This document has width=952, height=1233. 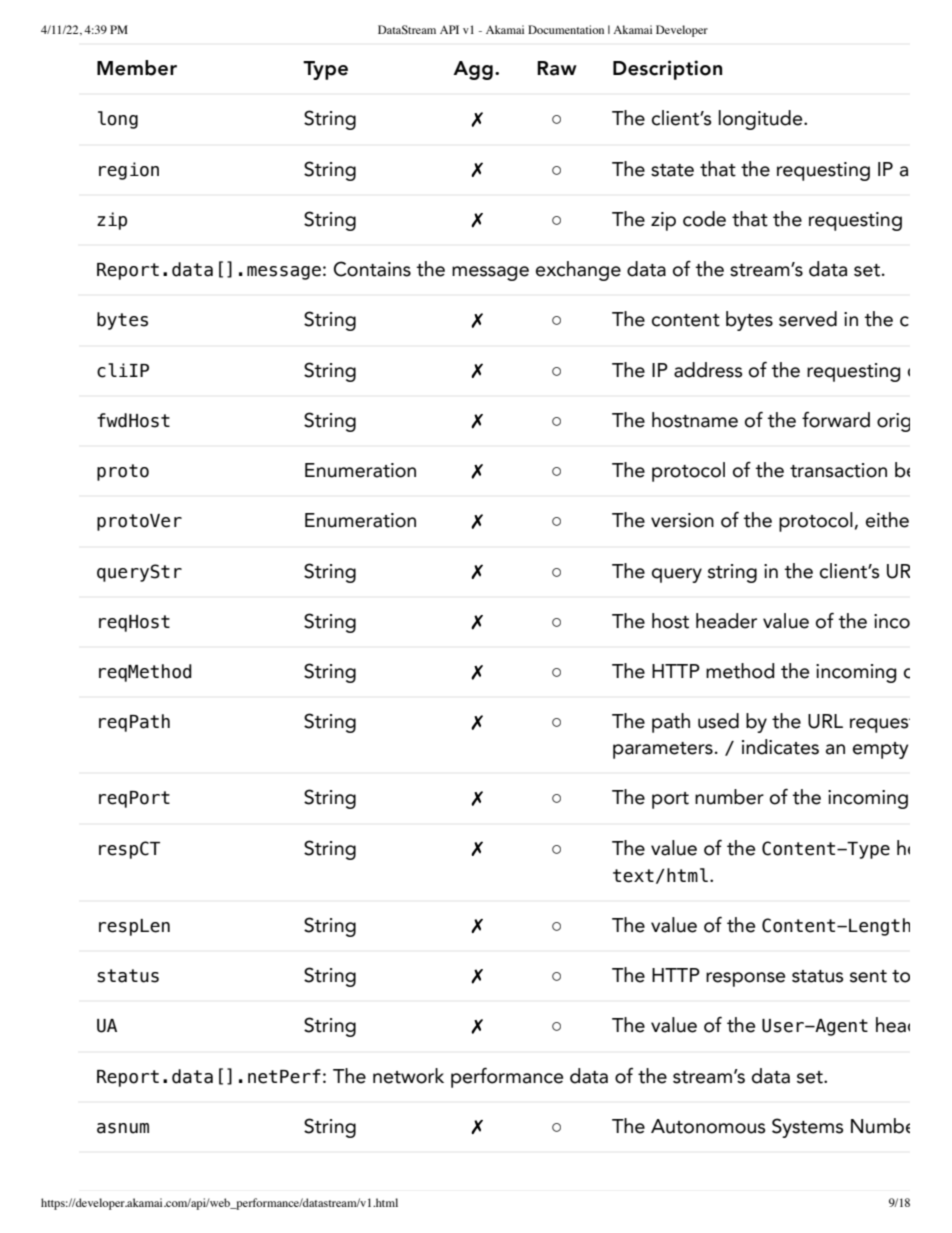 I want to click on network, so click(x=408, y=1076).
